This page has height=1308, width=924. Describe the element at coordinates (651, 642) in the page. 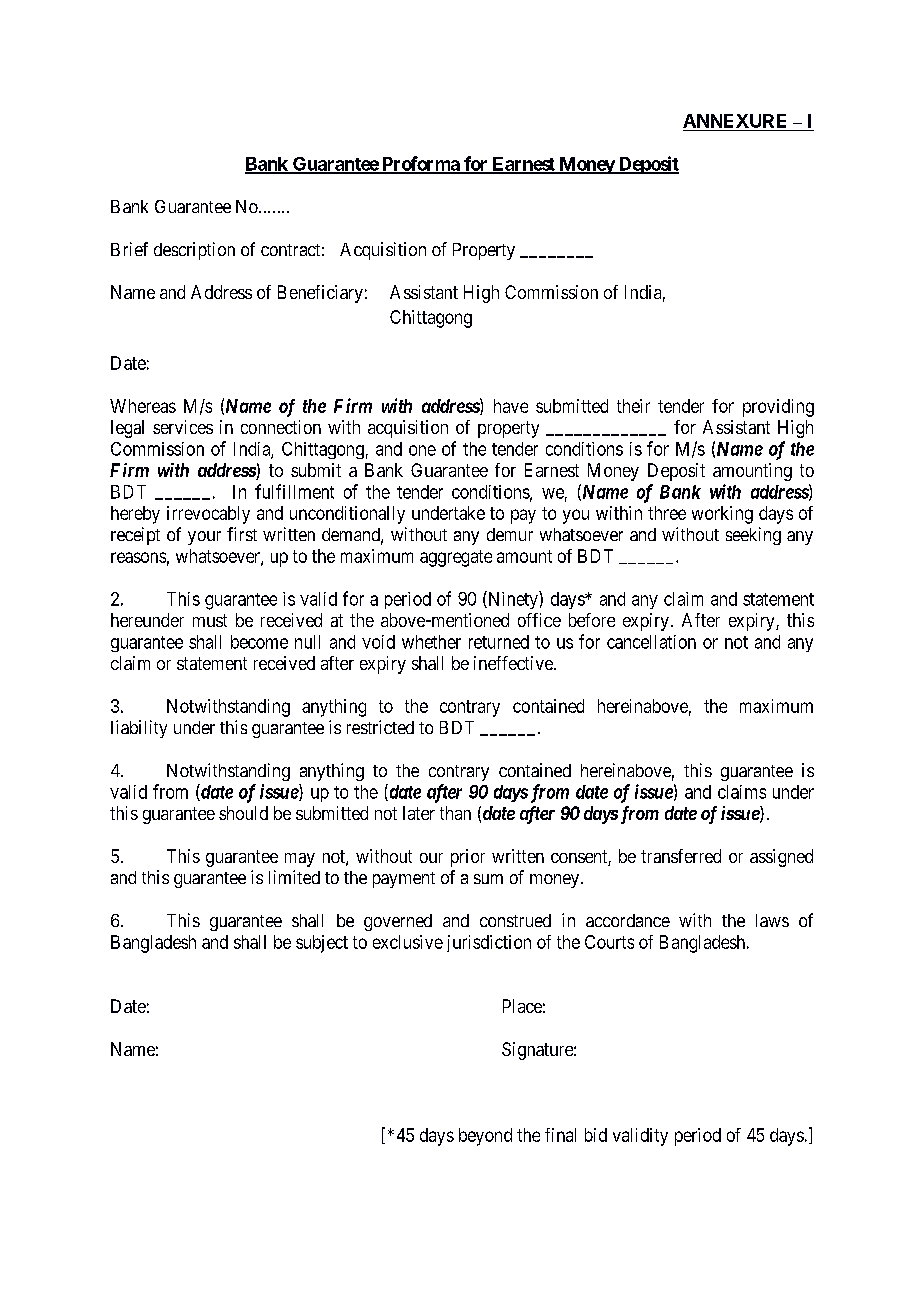

I see `cancellation` at that location.
